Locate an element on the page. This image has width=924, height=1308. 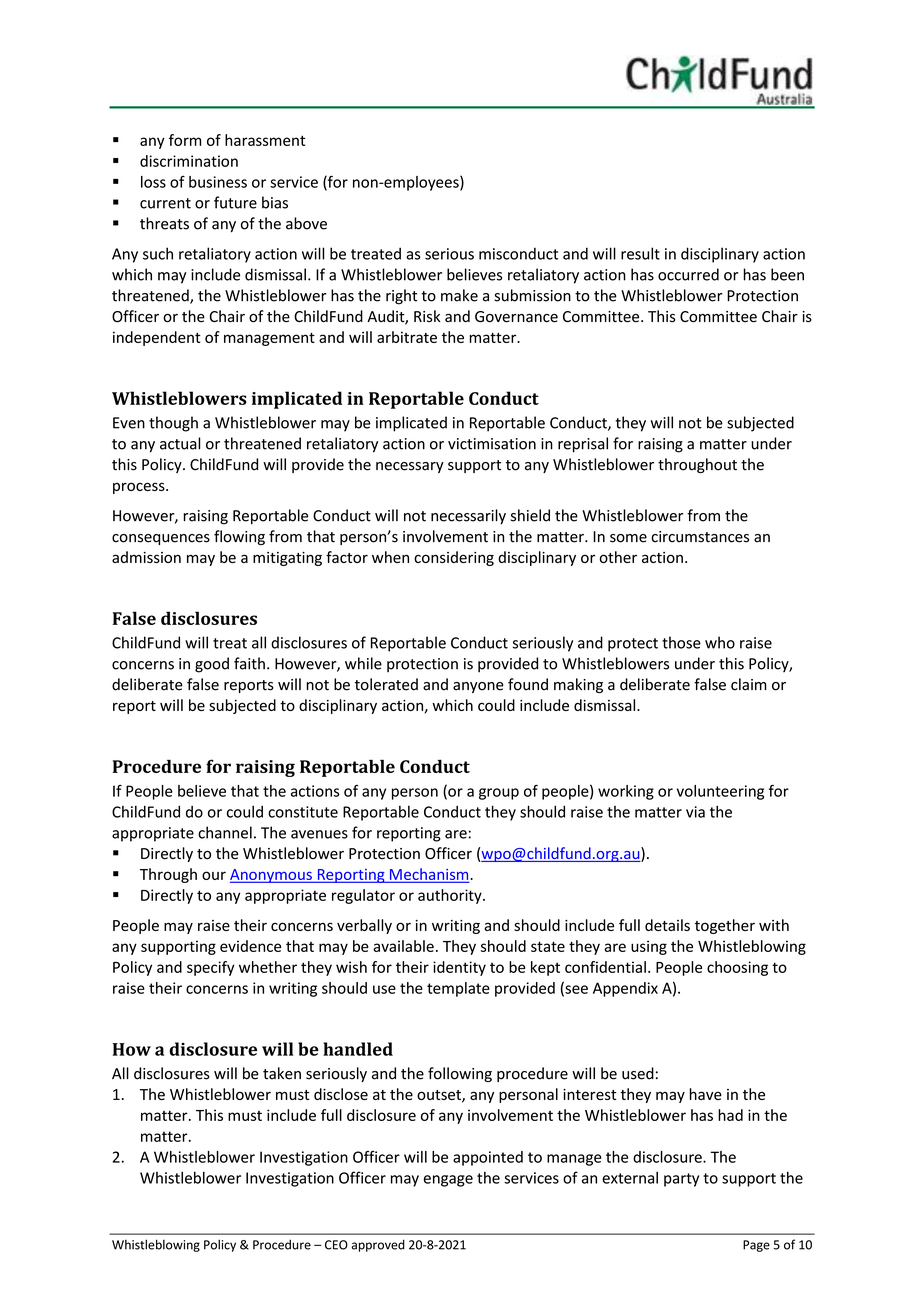
CEO is located at coordinates (336, 1245).
